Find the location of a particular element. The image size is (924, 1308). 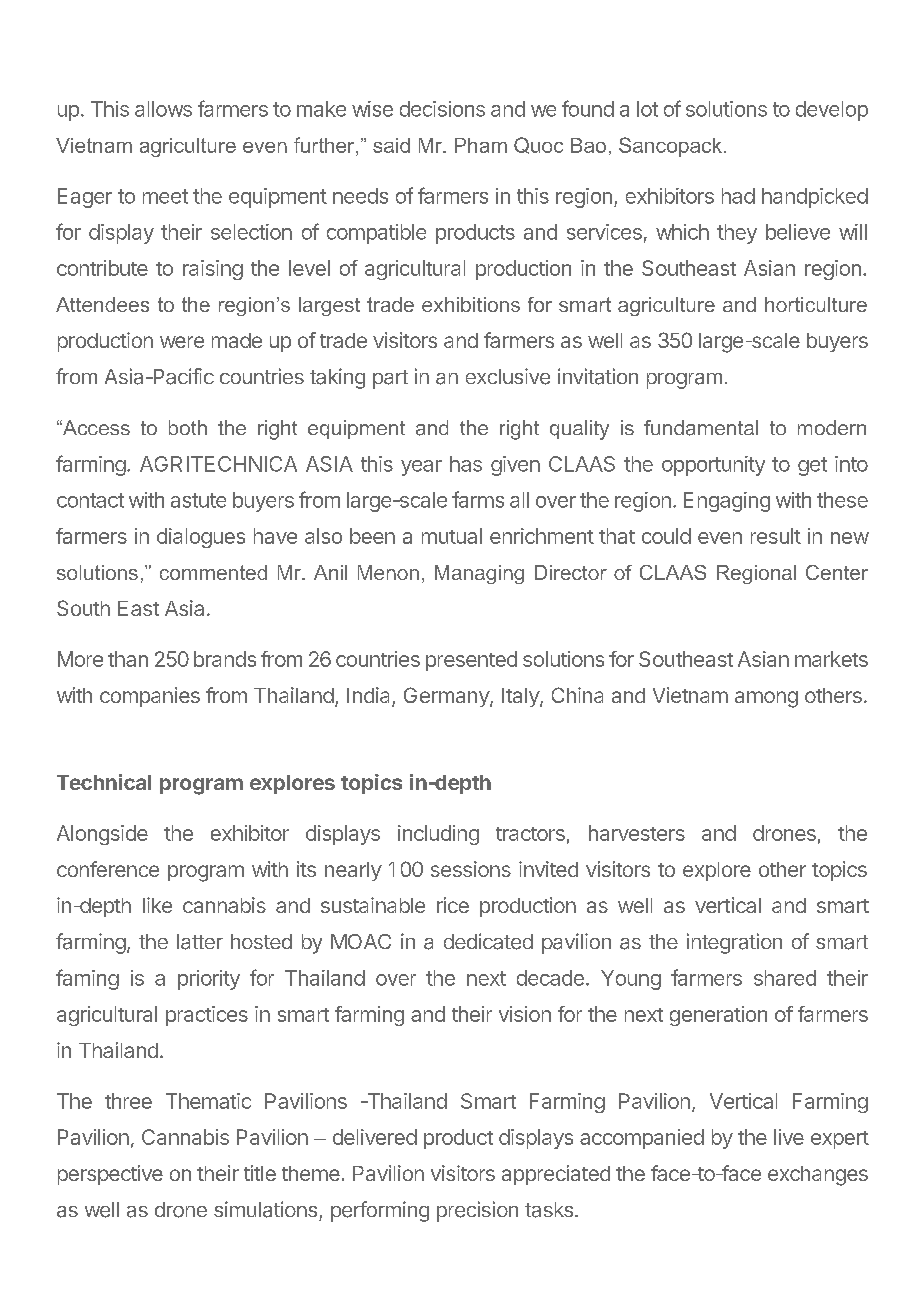

Pham is located at coordinates (481, 145).
